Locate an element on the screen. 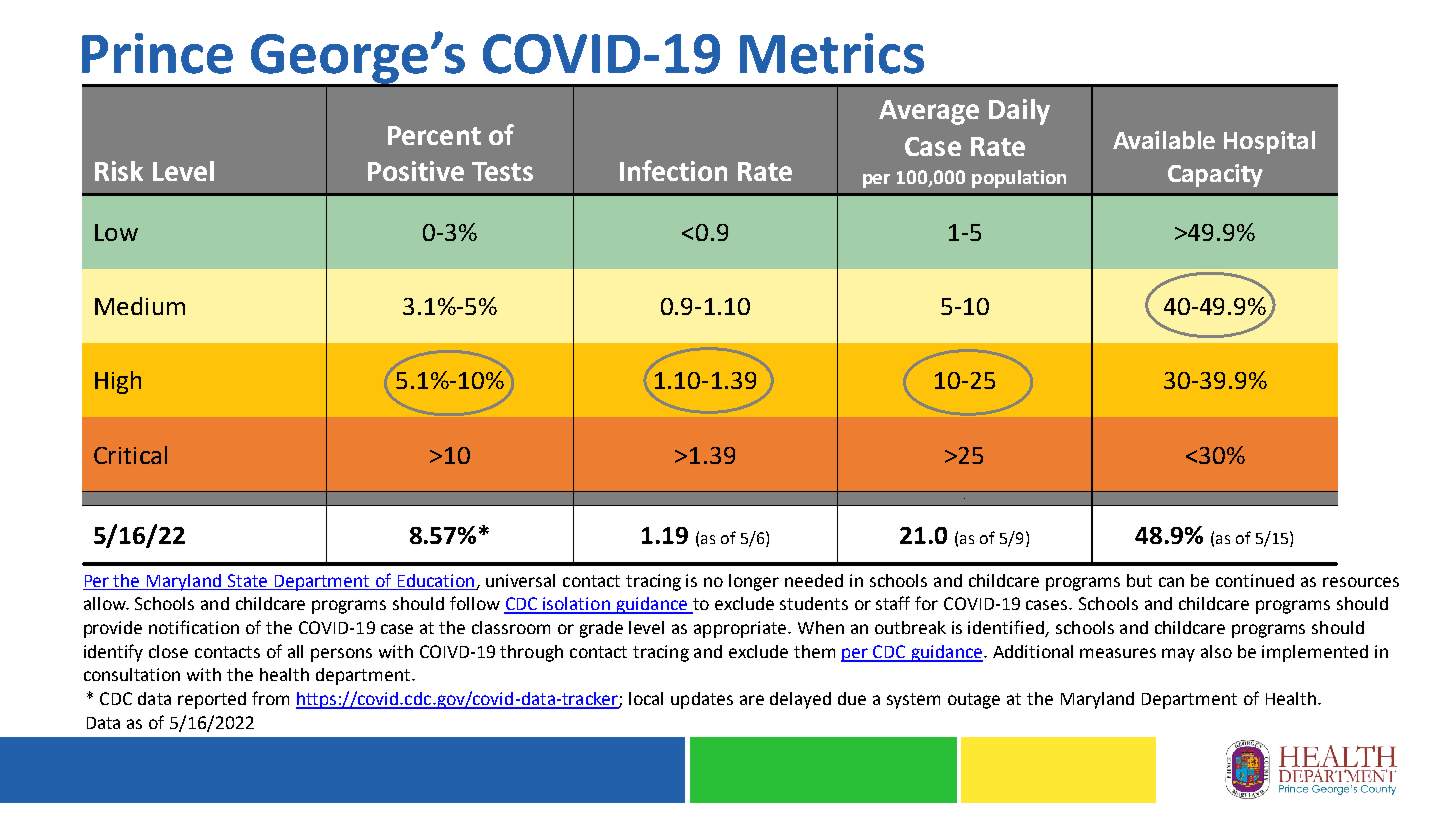 The image size is (1456, 819). High is located at coordinates (118, 382).
